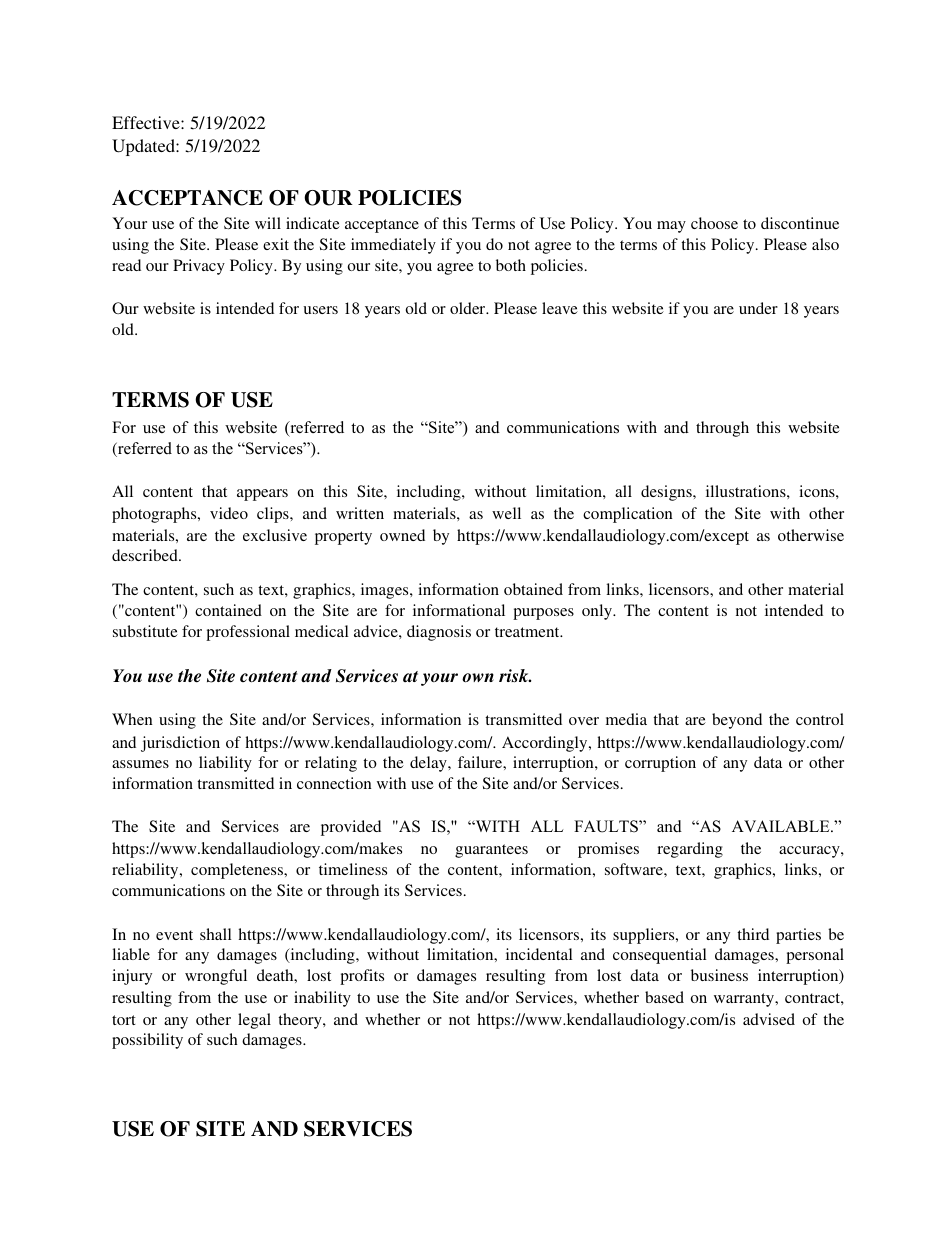  I want to click on legal, so click(254, 1021).
